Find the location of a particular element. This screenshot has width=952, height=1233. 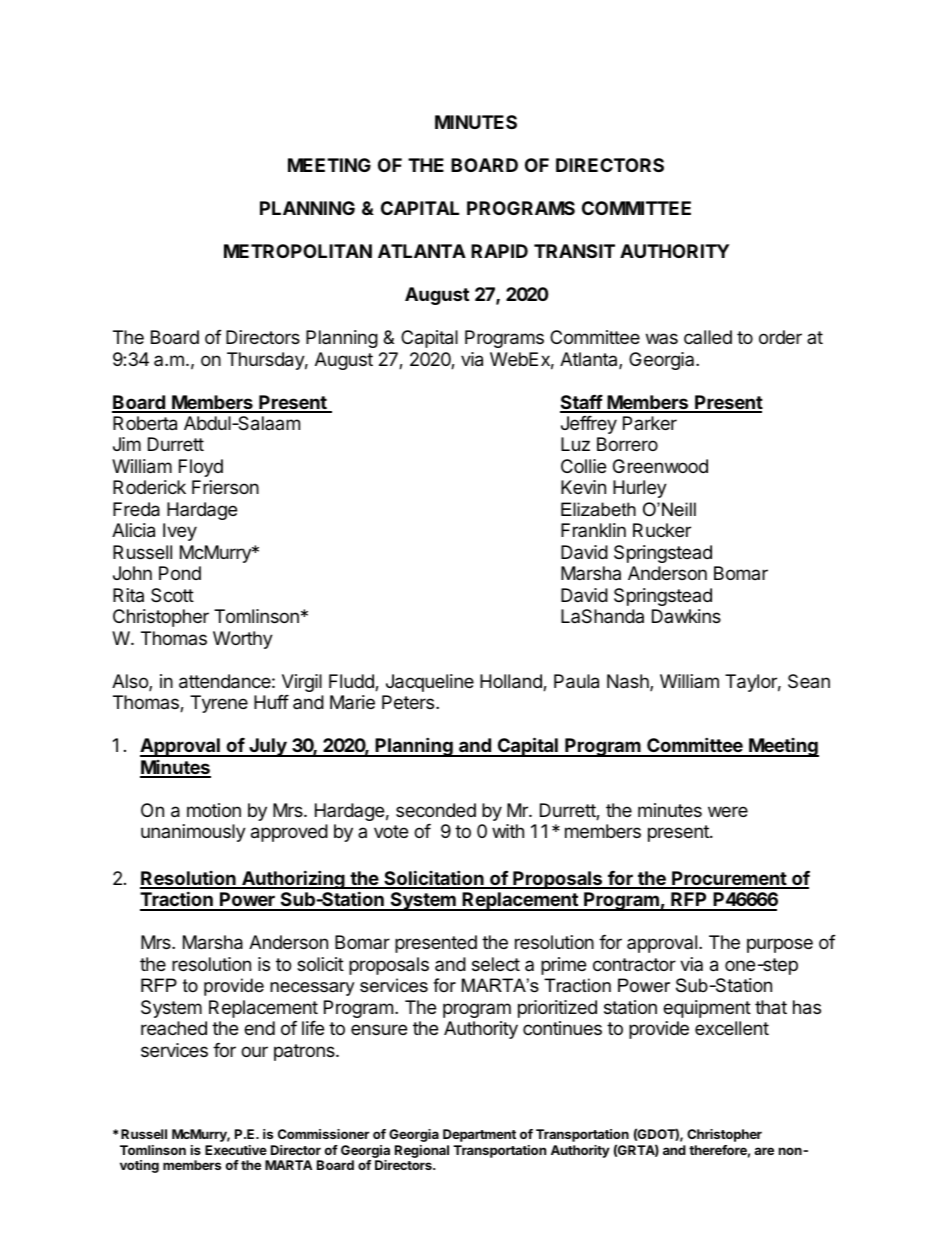

Floyd is located at coordinates (201, 468).
